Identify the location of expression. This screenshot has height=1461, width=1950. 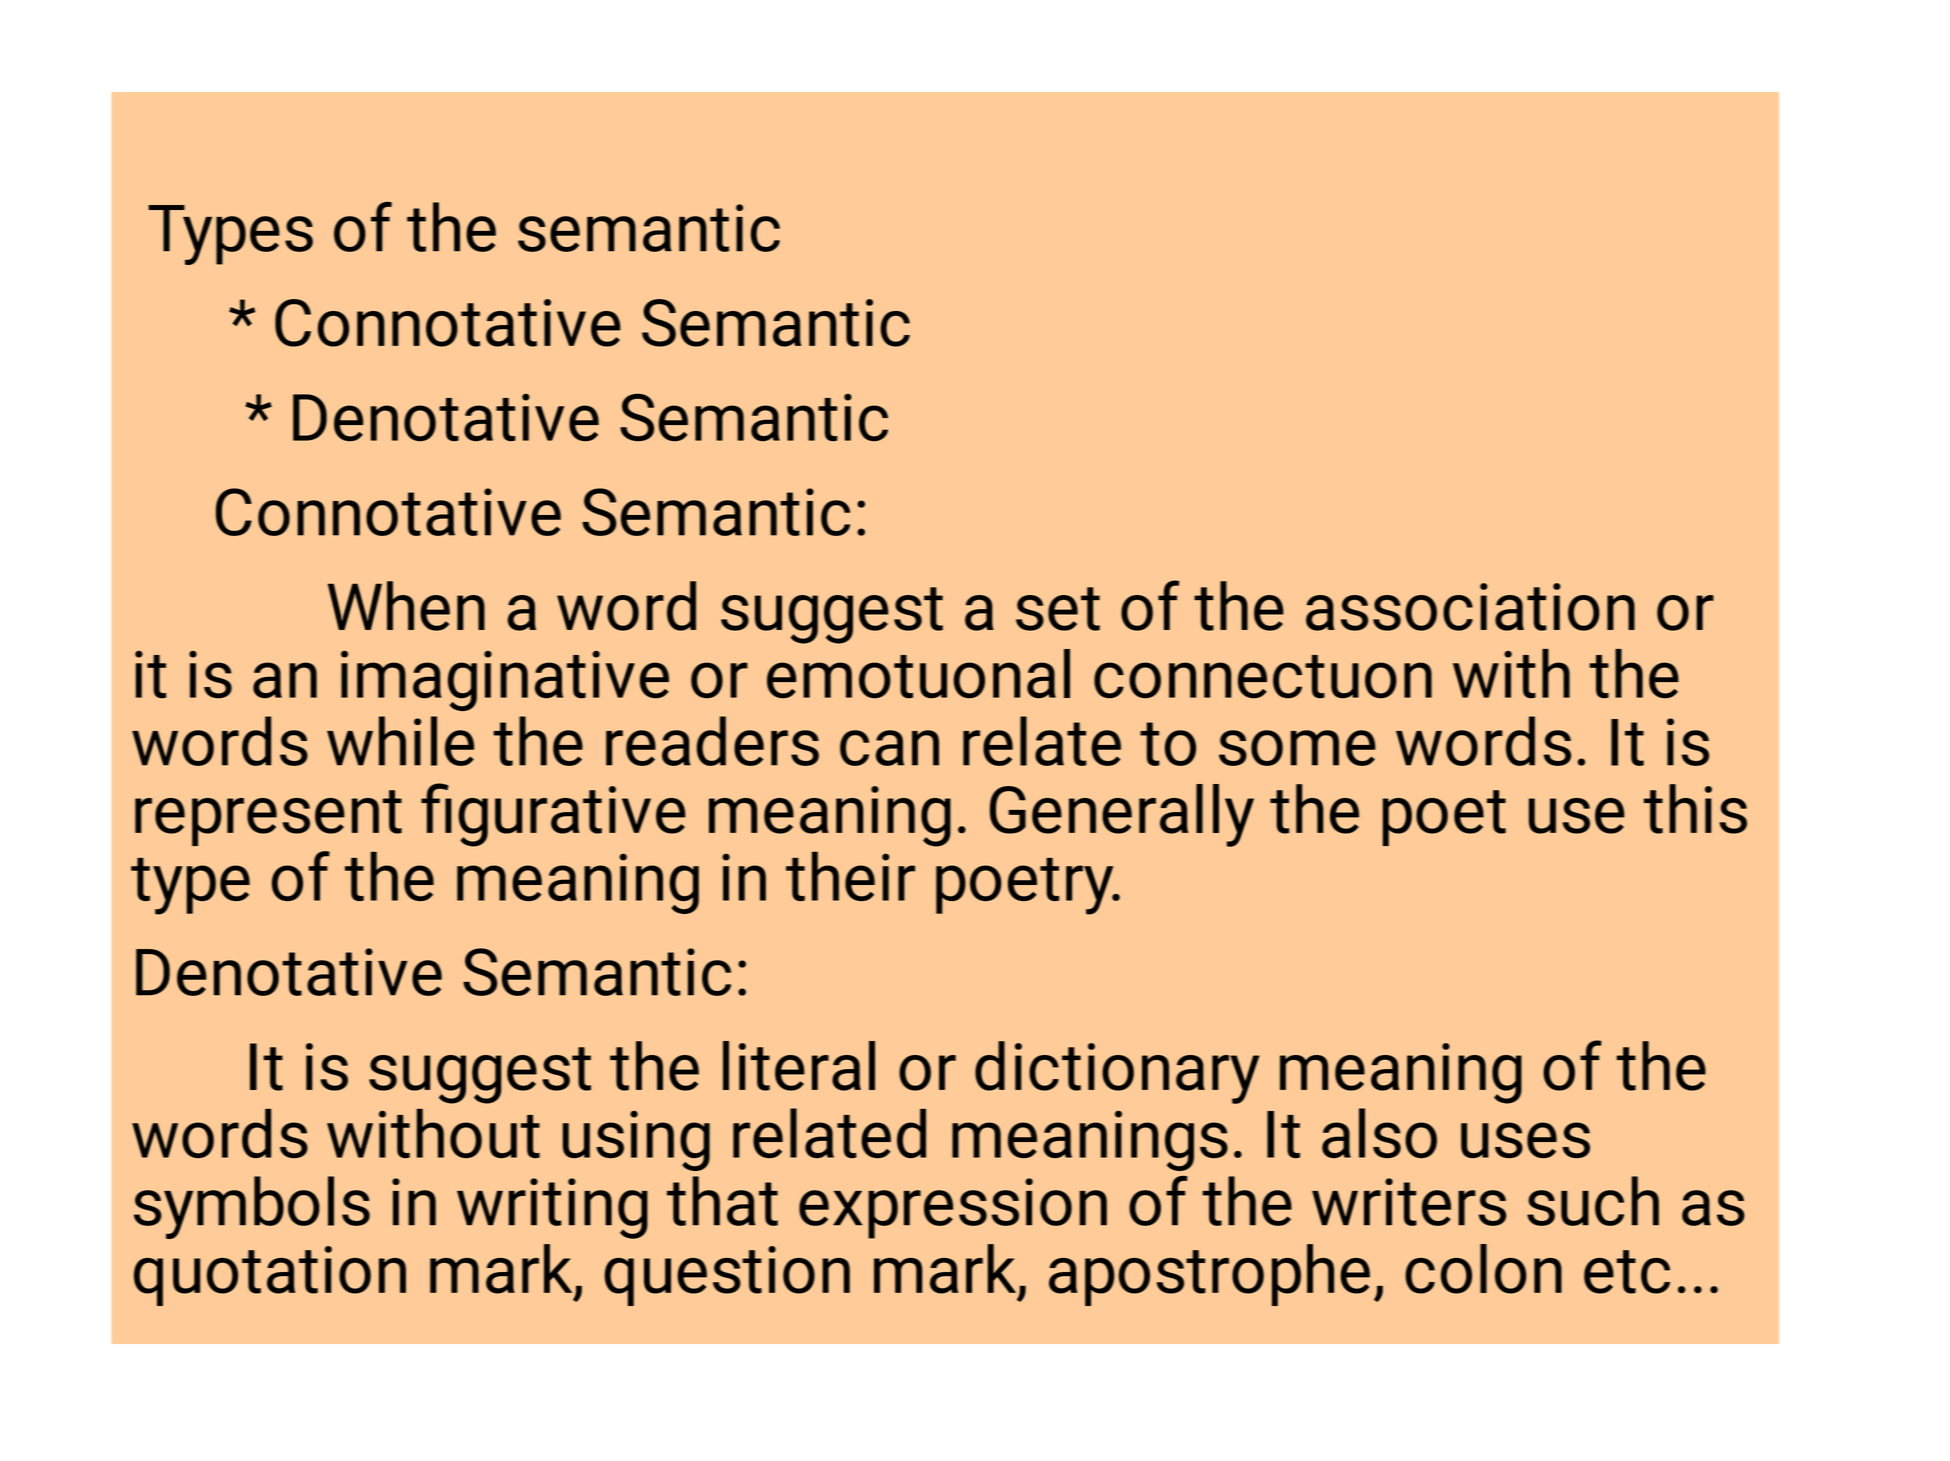
(953, 1208).
